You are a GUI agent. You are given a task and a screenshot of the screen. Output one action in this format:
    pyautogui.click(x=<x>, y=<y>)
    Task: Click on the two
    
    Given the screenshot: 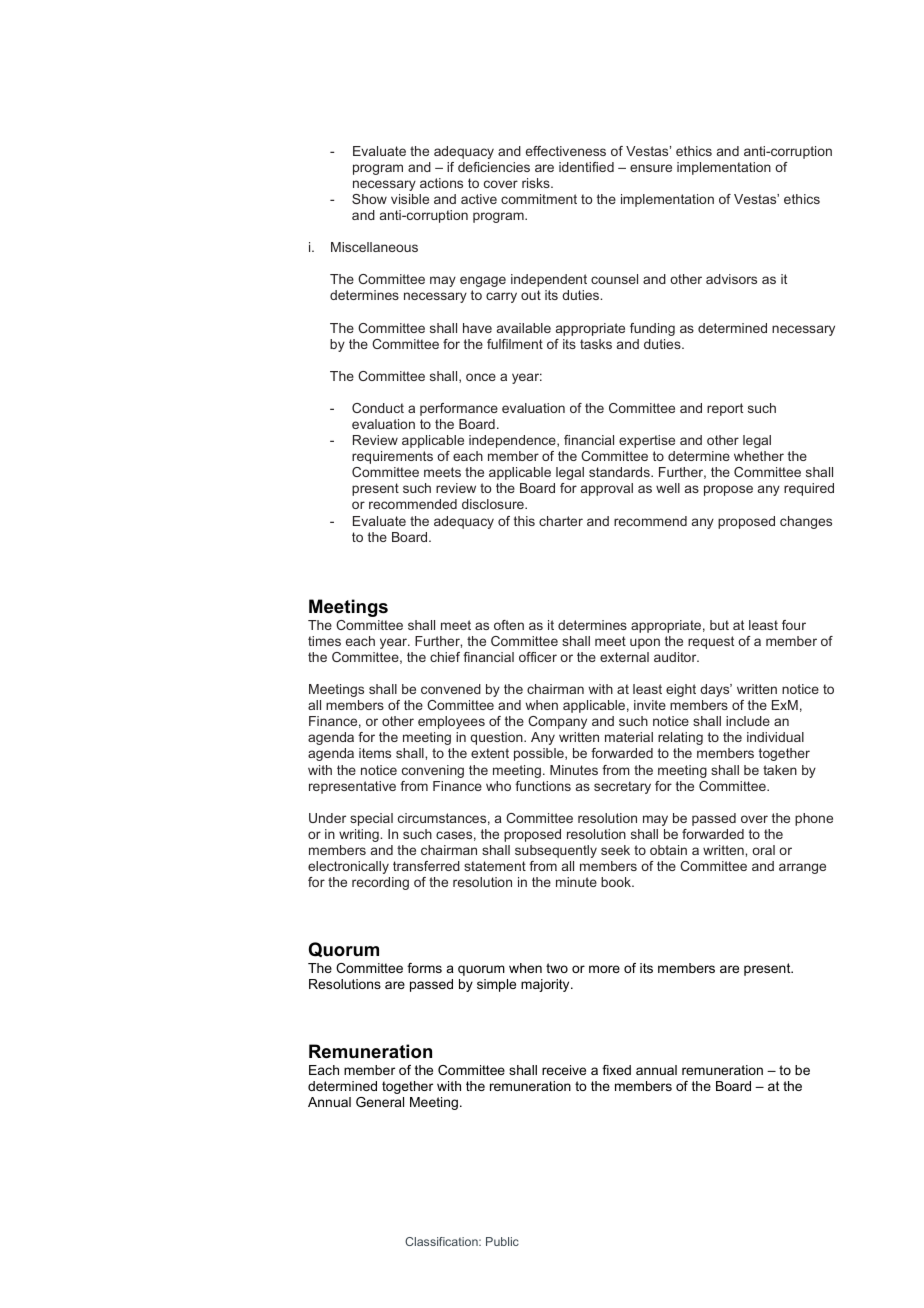 What is the action you would take?
    pyautogui.click(x=557, y=968)
